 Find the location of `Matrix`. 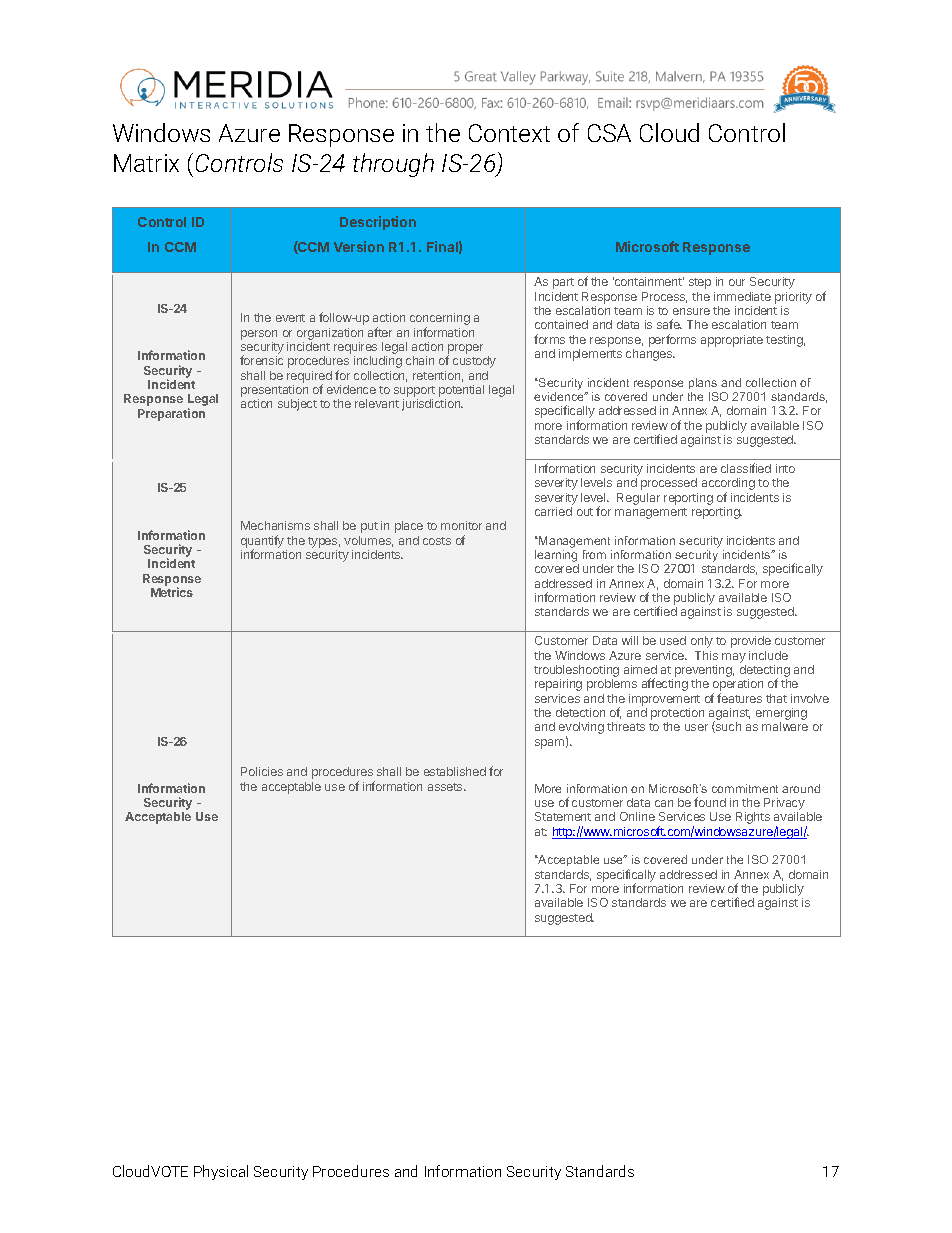

Matrix is located at coordinates (146, 163).
